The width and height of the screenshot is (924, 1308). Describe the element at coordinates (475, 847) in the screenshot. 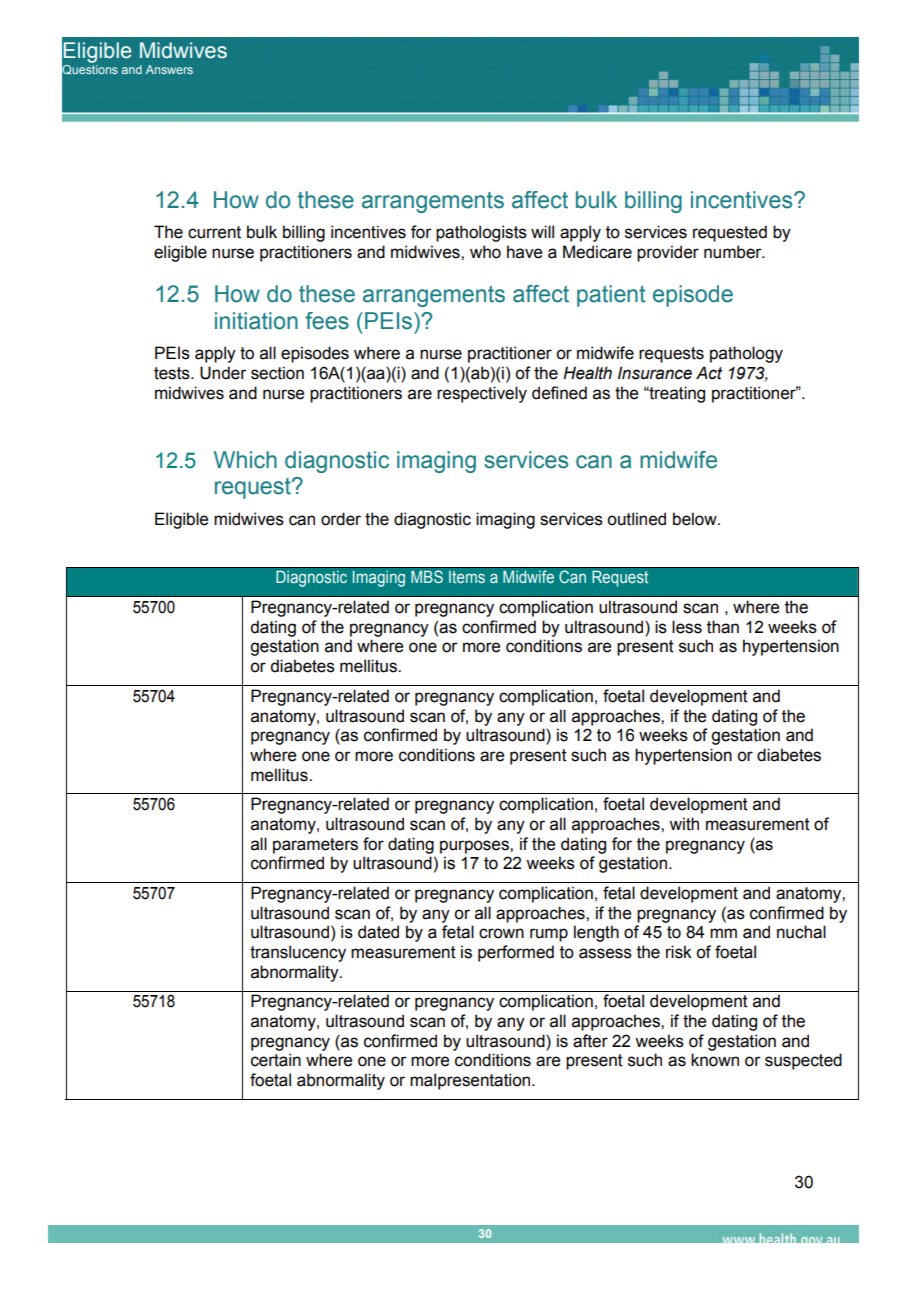

I see `purposes` at that location.
